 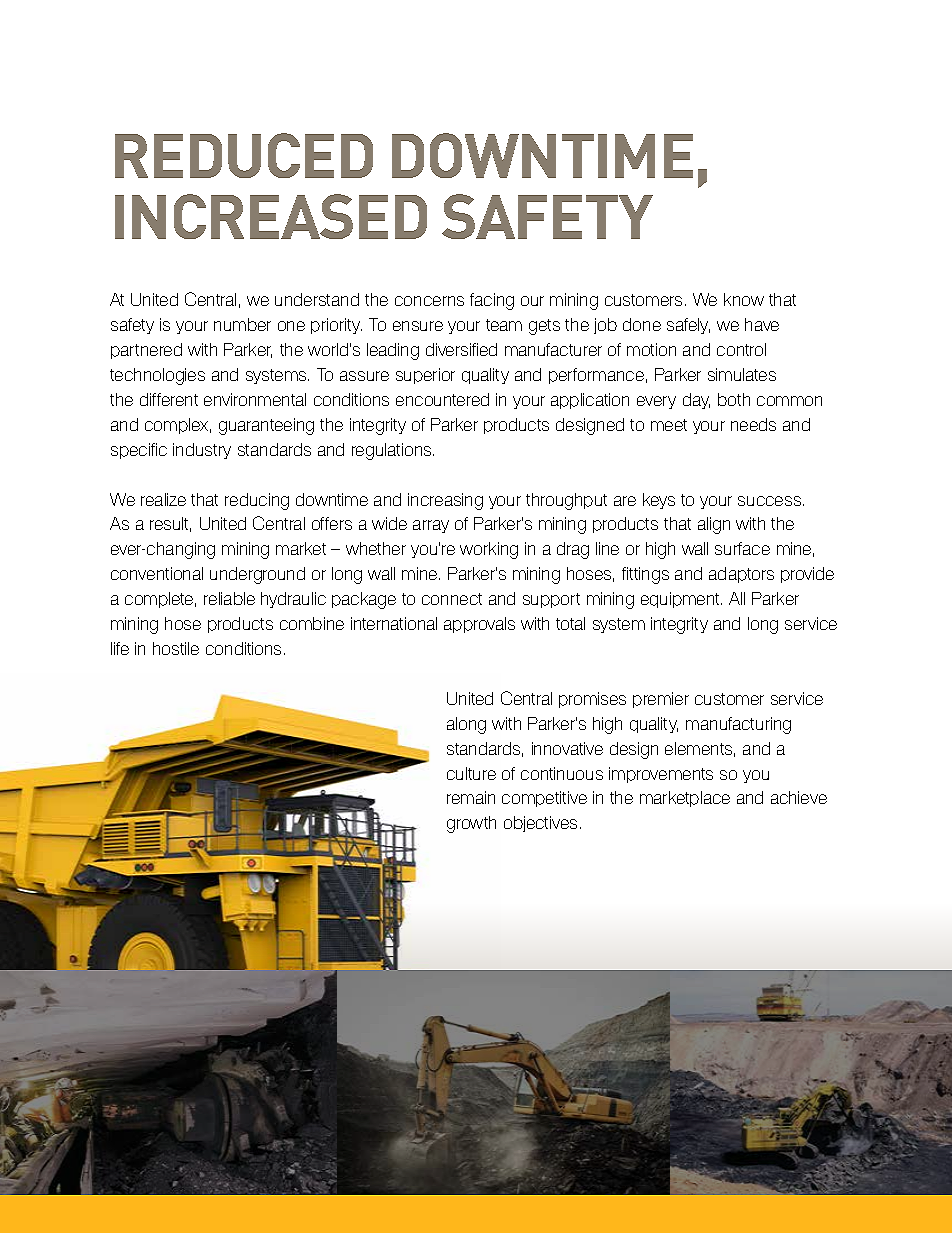 I want to click on hostile, so click(x=176, y=648).
